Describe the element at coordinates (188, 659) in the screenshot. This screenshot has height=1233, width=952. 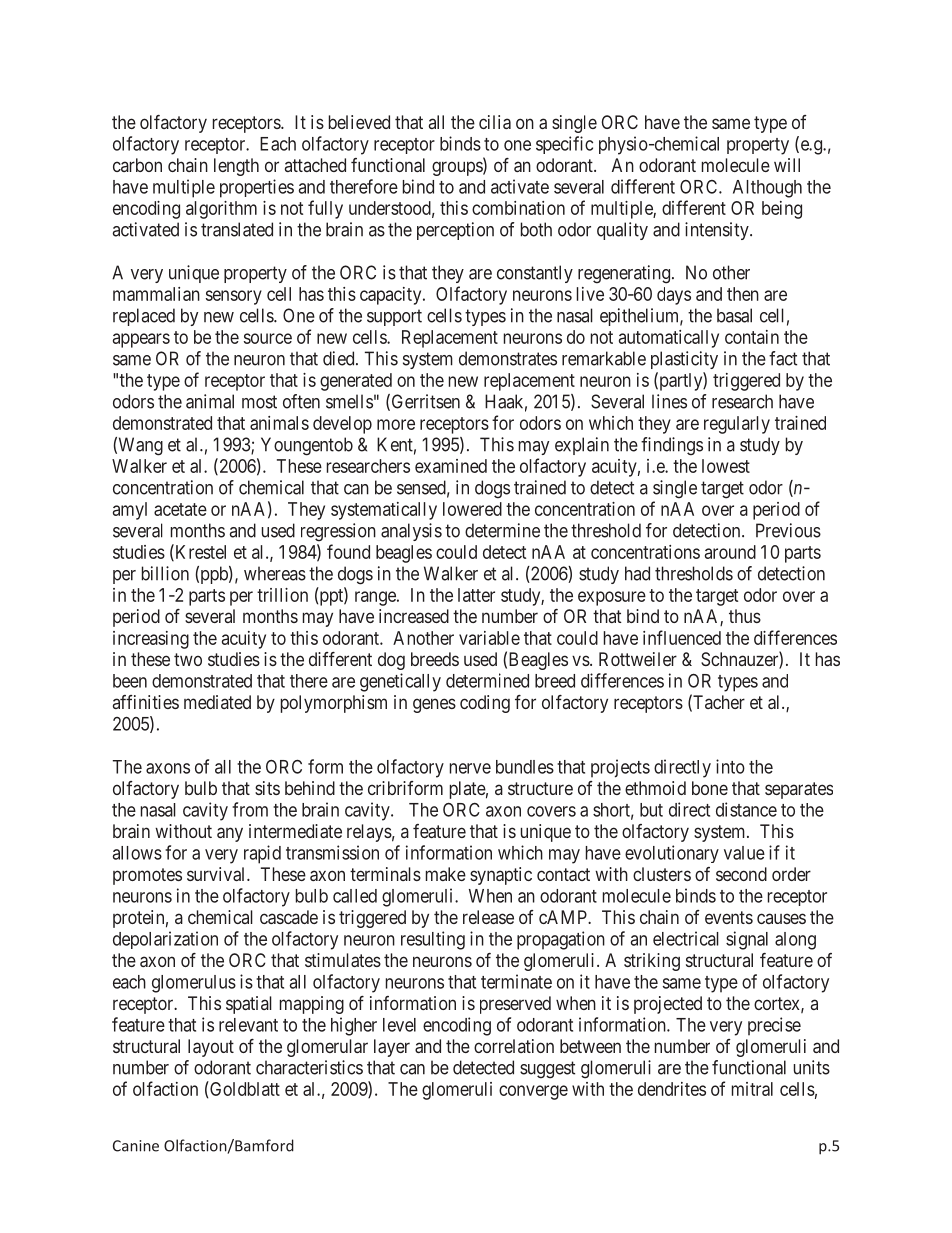
I see `two` at that location.
